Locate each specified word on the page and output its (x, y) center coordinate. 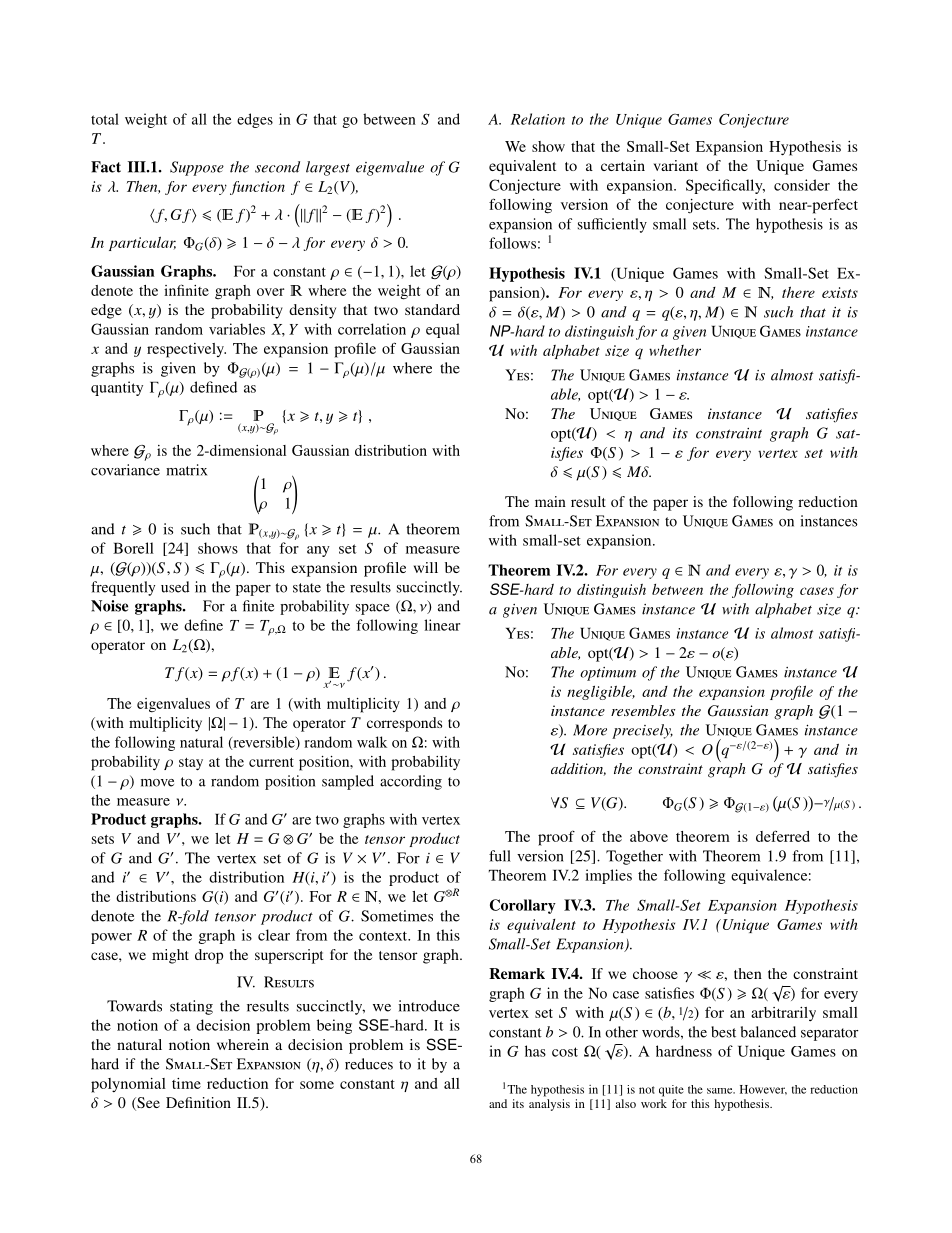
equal (443, 330)
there (798, 292)
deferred (783, 836)
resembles (643, 710)
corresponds (404, 724)
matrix (186, 470)
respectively (186, 350)
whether (675, 350)
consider (802, 185)
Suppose (197, 168)
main (550, 501)
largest (328, 168)
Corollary (523, 906)
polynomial (128, 1085)
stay (191, 764)
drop (209, 956)
